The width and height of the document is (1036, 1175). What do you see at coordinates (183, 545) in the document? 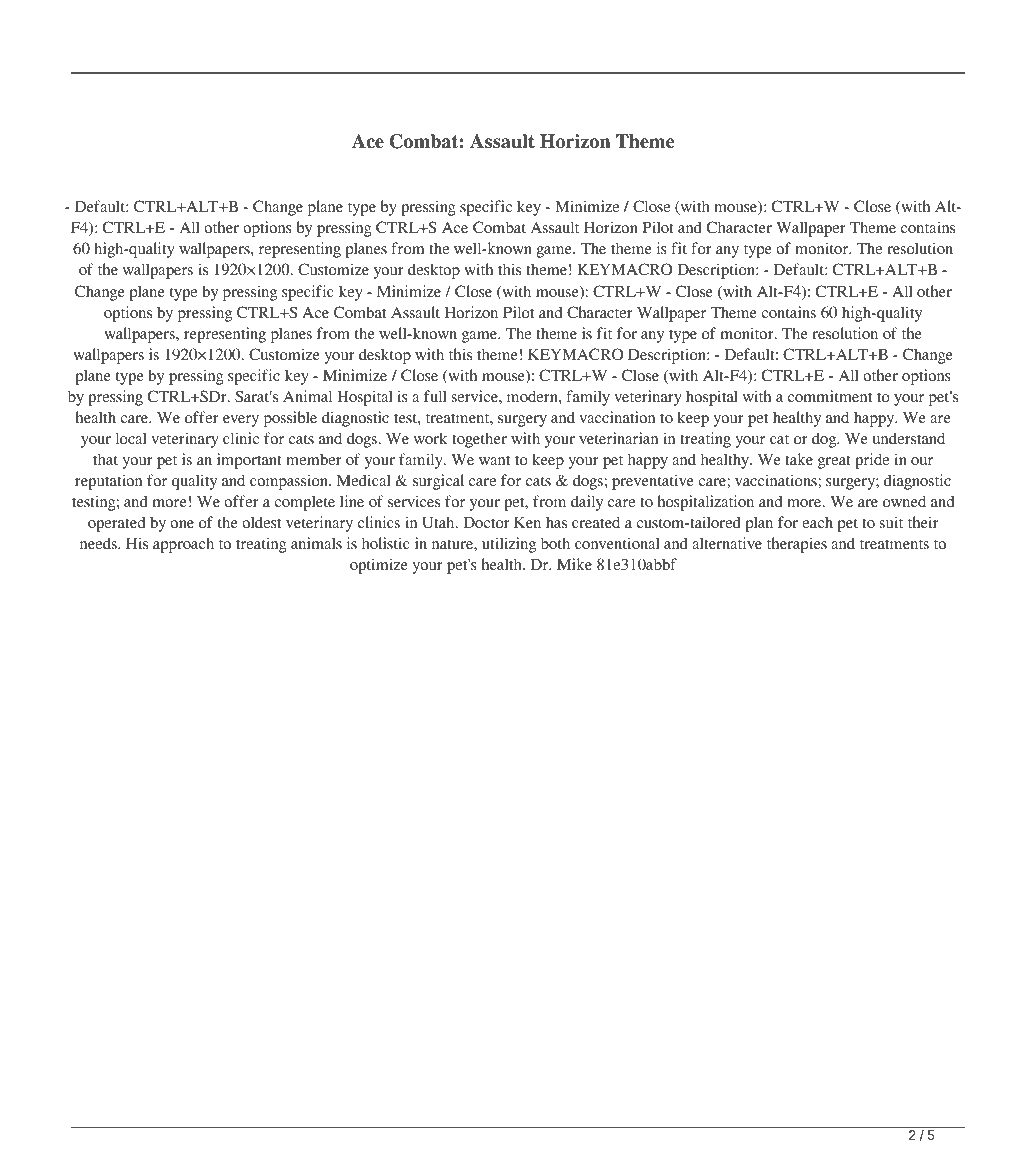
I see `approach` at bounding box center [183, 545].
